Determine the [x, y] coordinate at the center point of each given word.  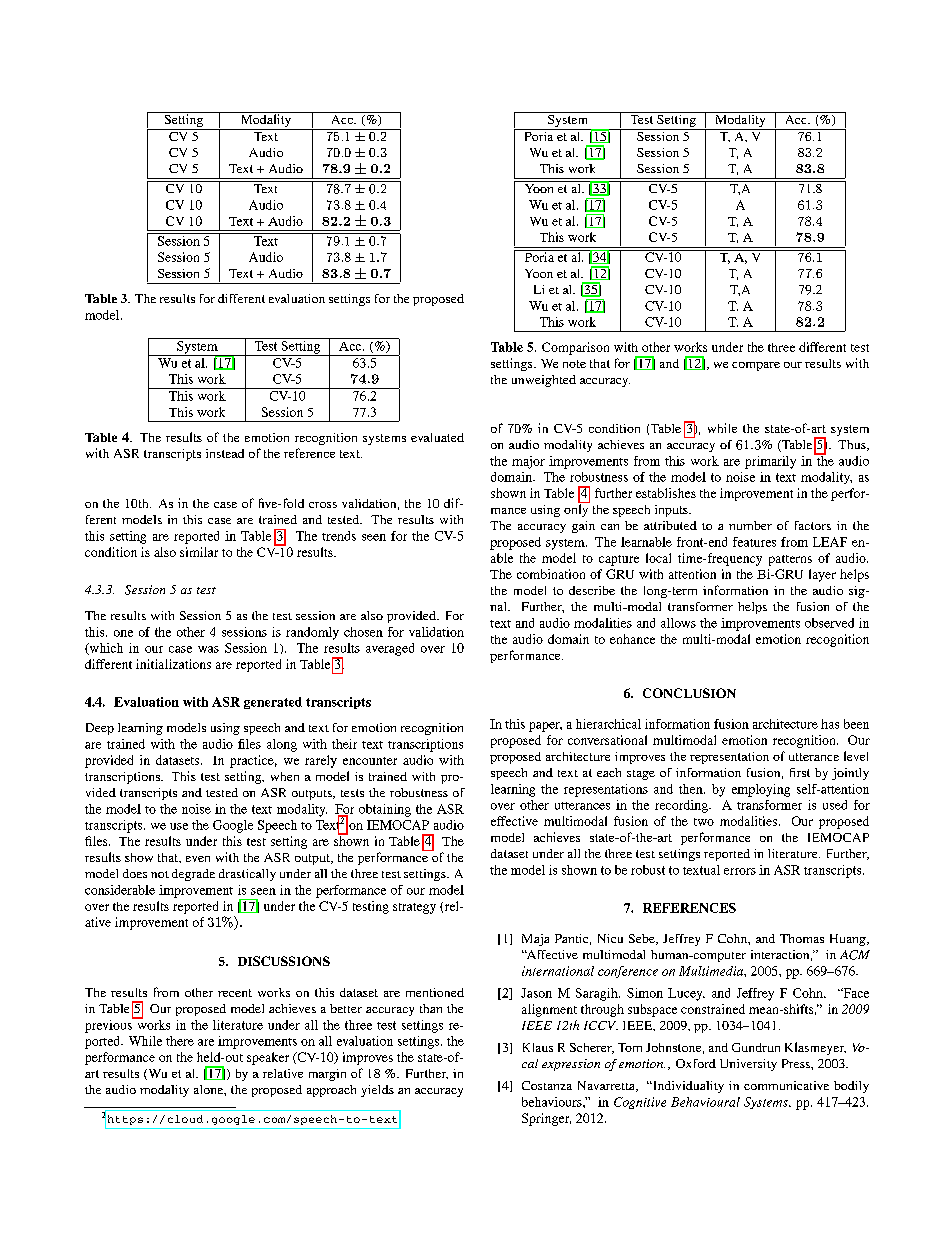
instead [225, 453]
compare [756, 366]
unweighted [544, 381]
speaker [268, 1058]
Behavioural [705, 1102]
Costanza [547, 1085]
